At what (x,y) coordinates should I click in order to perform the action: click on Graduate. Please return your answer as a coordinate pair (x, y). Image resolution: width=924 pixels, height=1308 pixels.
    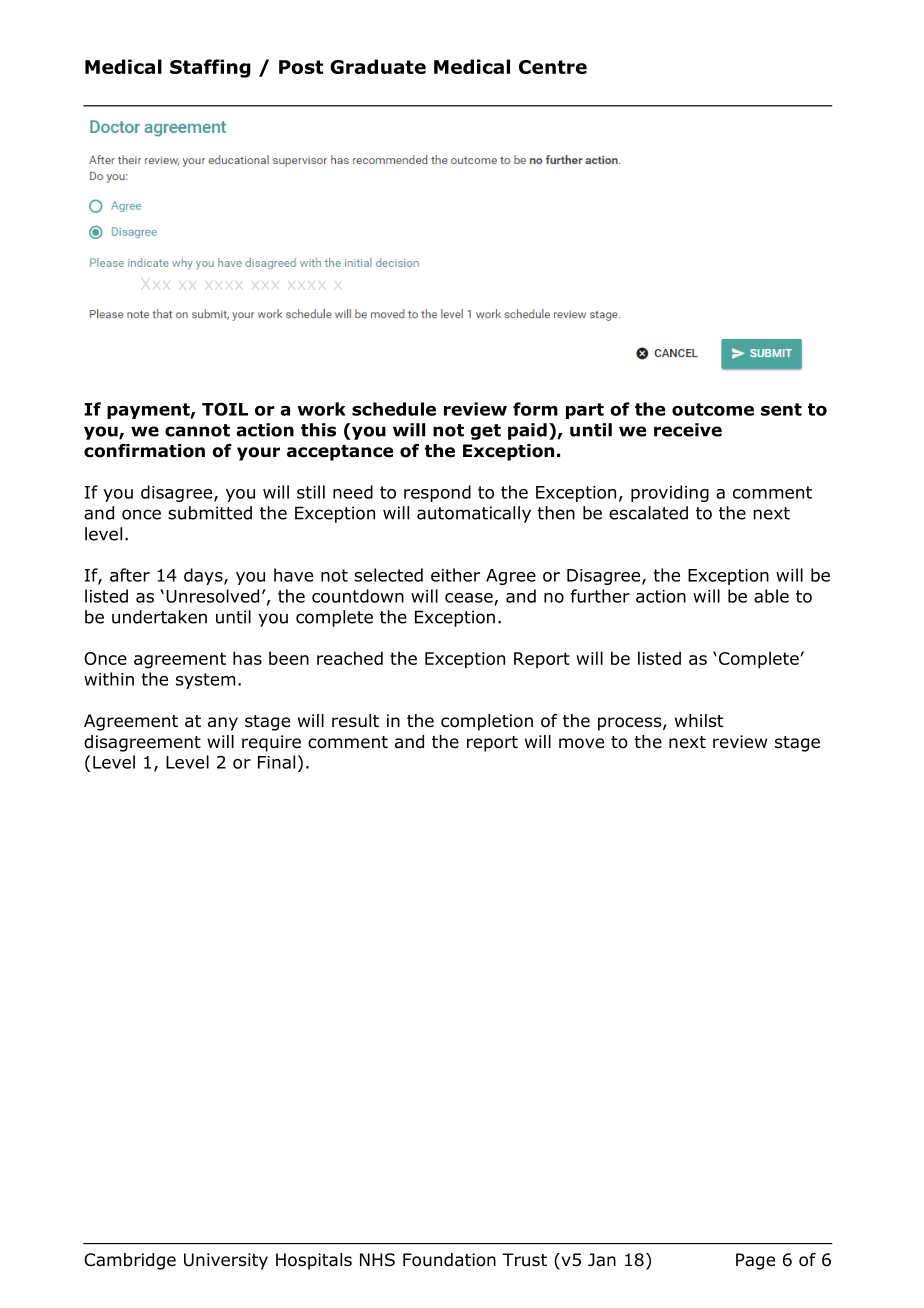
    Looking at the image, I should click on (378, 66).
